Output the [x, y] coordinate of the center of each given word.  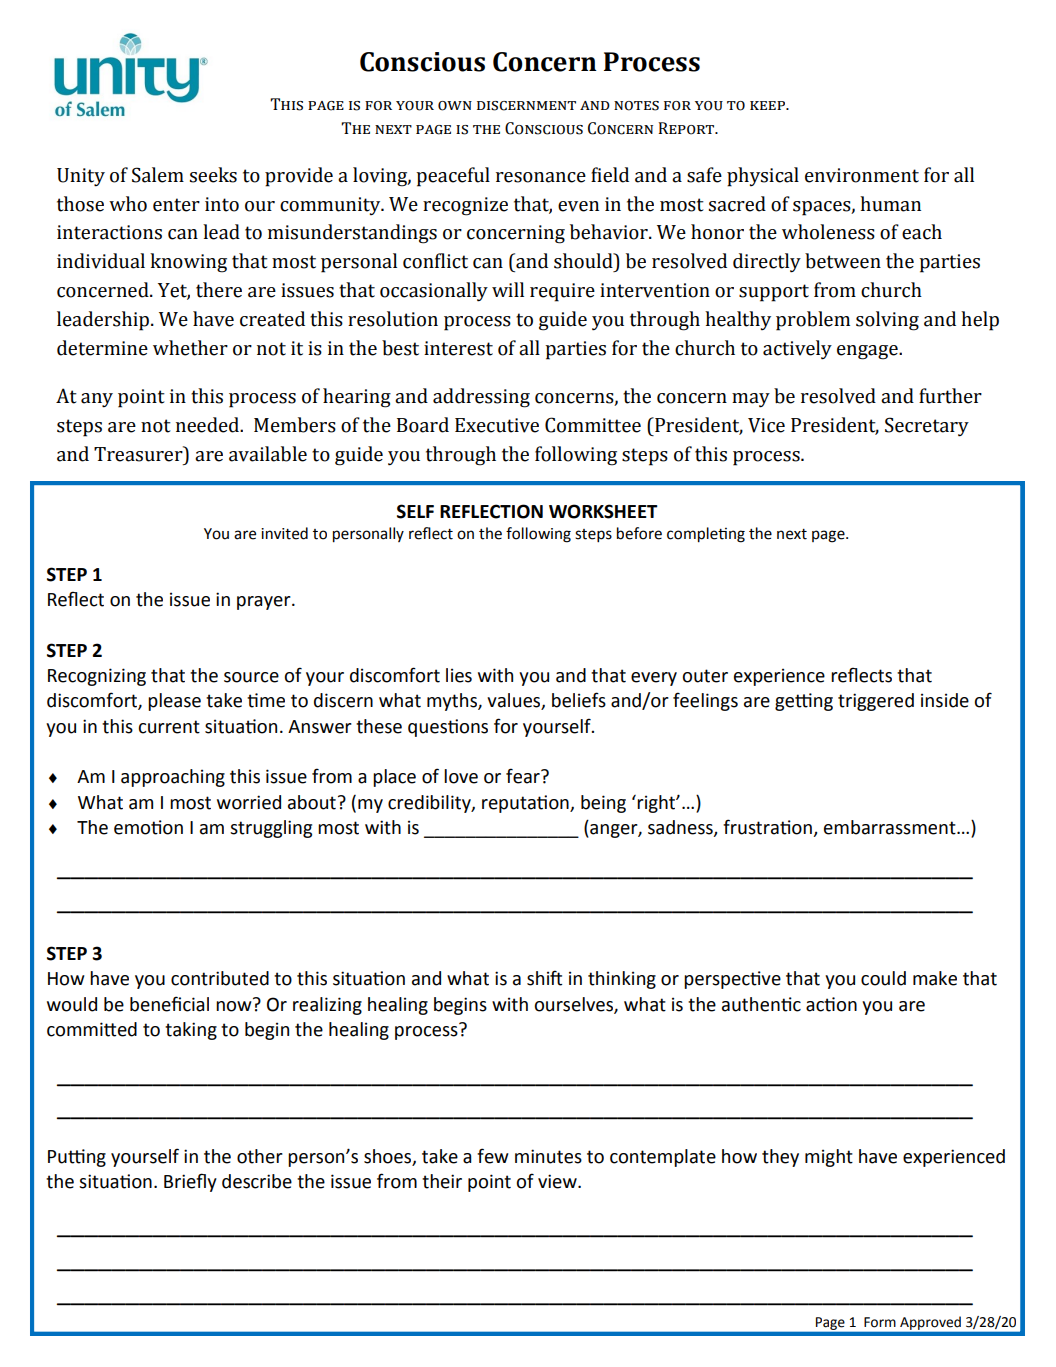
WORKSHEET [603, 511]
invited [284, 533]
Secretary [927, 427]
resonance [541, 177]
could [883, 978]
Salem [158, 175]
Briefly [190, 1182]
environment [862, 175]
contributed [220, 978]
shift [544, 978]
